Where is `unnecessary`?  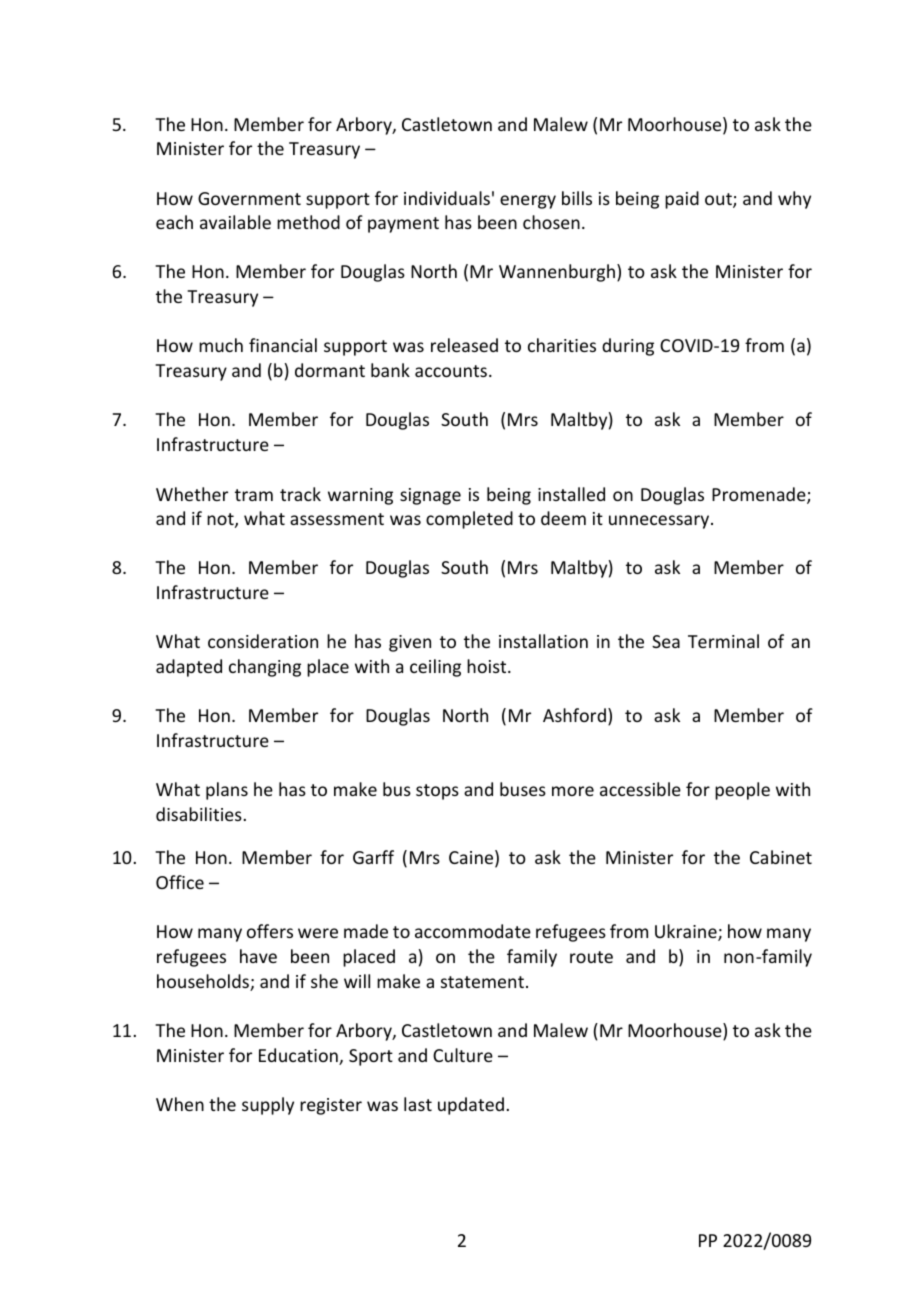
unnecessary is located at coordinates (660, 522).
